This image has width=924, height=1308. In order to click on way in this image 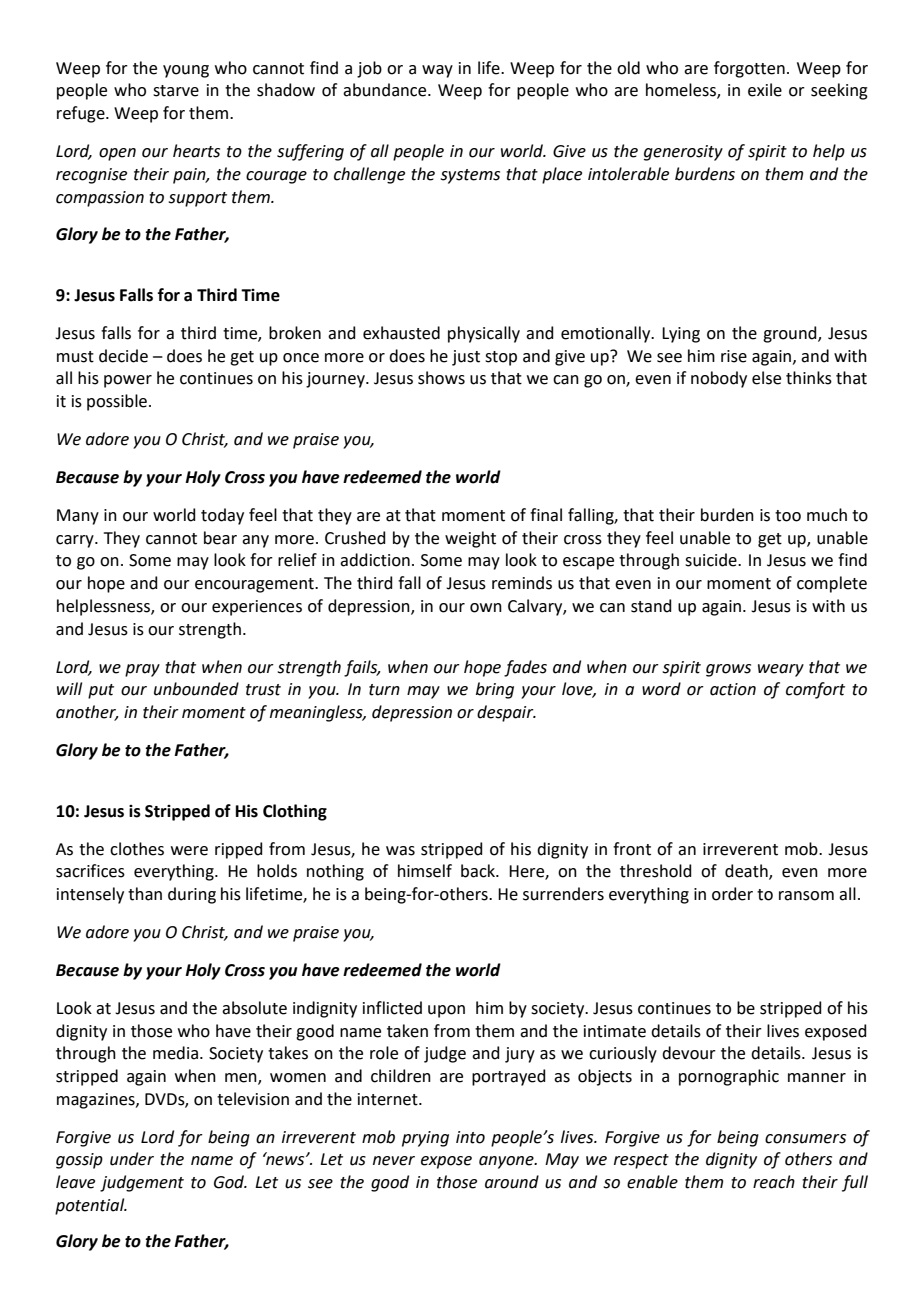, I will do `click(437, 71)`.
